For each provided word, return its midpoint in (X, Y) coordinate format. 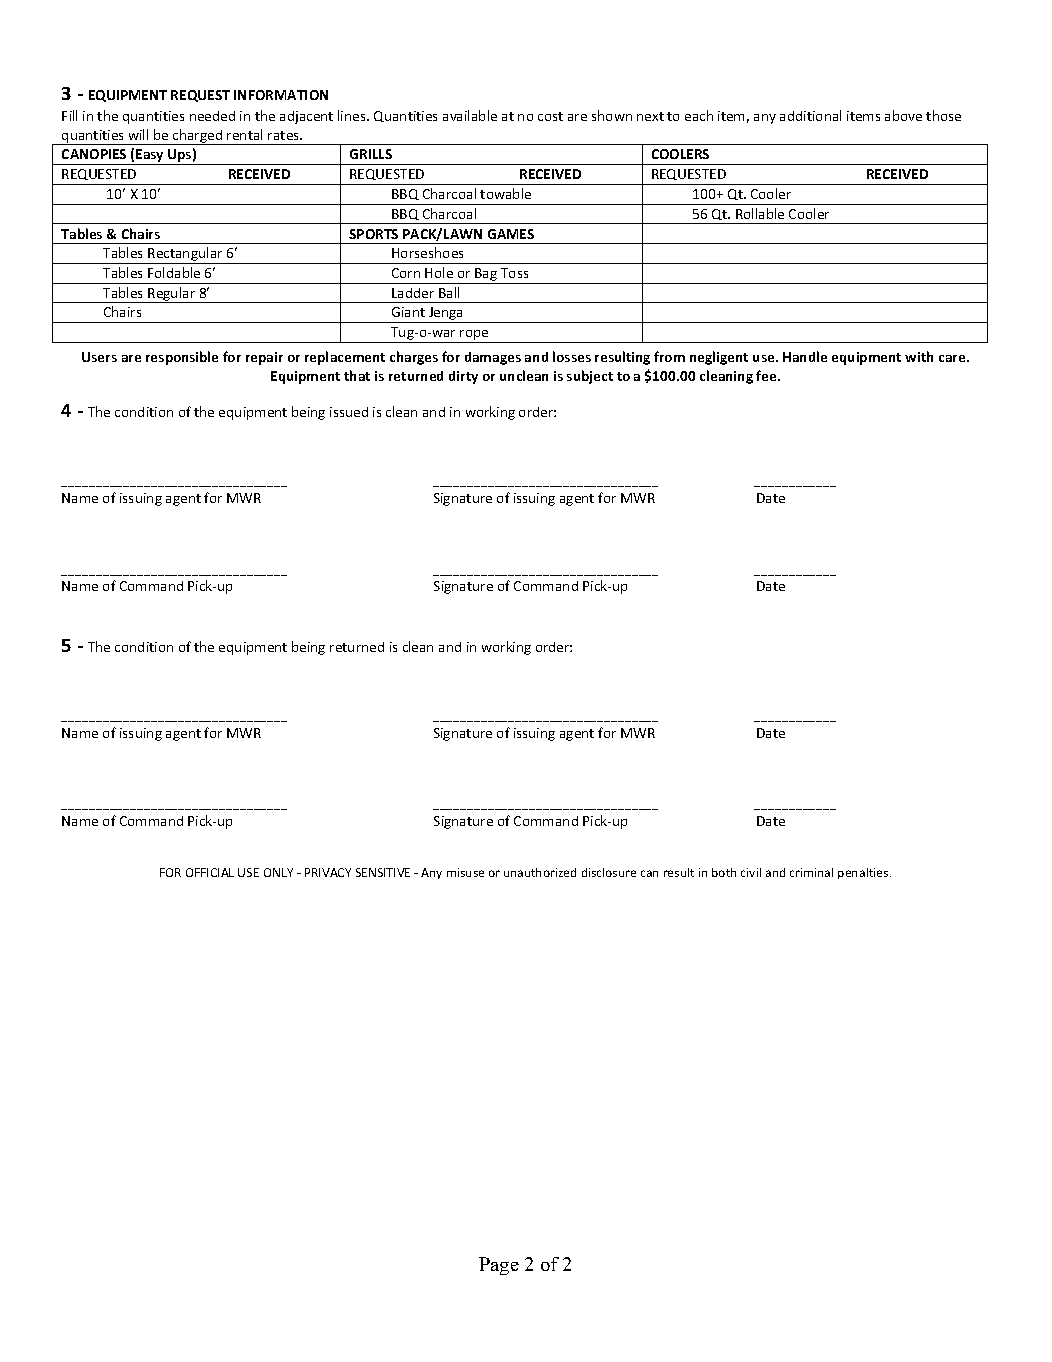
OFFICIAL (210, 872)
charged (198, 137)
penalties (864, 873)
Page (499, 1266)
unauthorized (540, 872)
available (470, 115)
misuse (465, 872)
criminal (811, 872)
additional (810, 115)
